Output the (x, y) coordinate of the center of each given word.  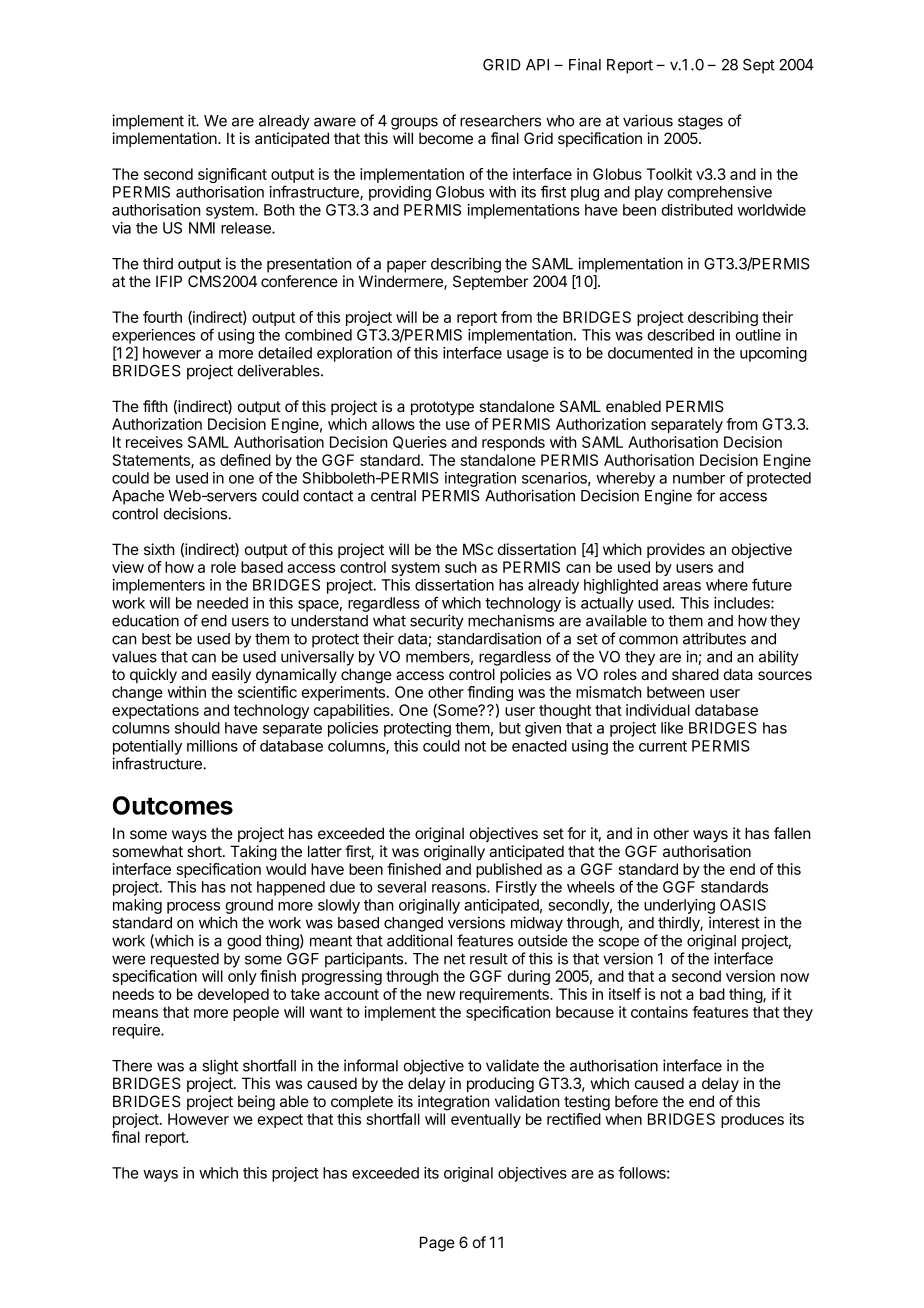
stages (700, 123)
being (256, 1103)
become (446, 138)
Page (437, 1244)
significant (232, 175)
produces (752, 1120)
